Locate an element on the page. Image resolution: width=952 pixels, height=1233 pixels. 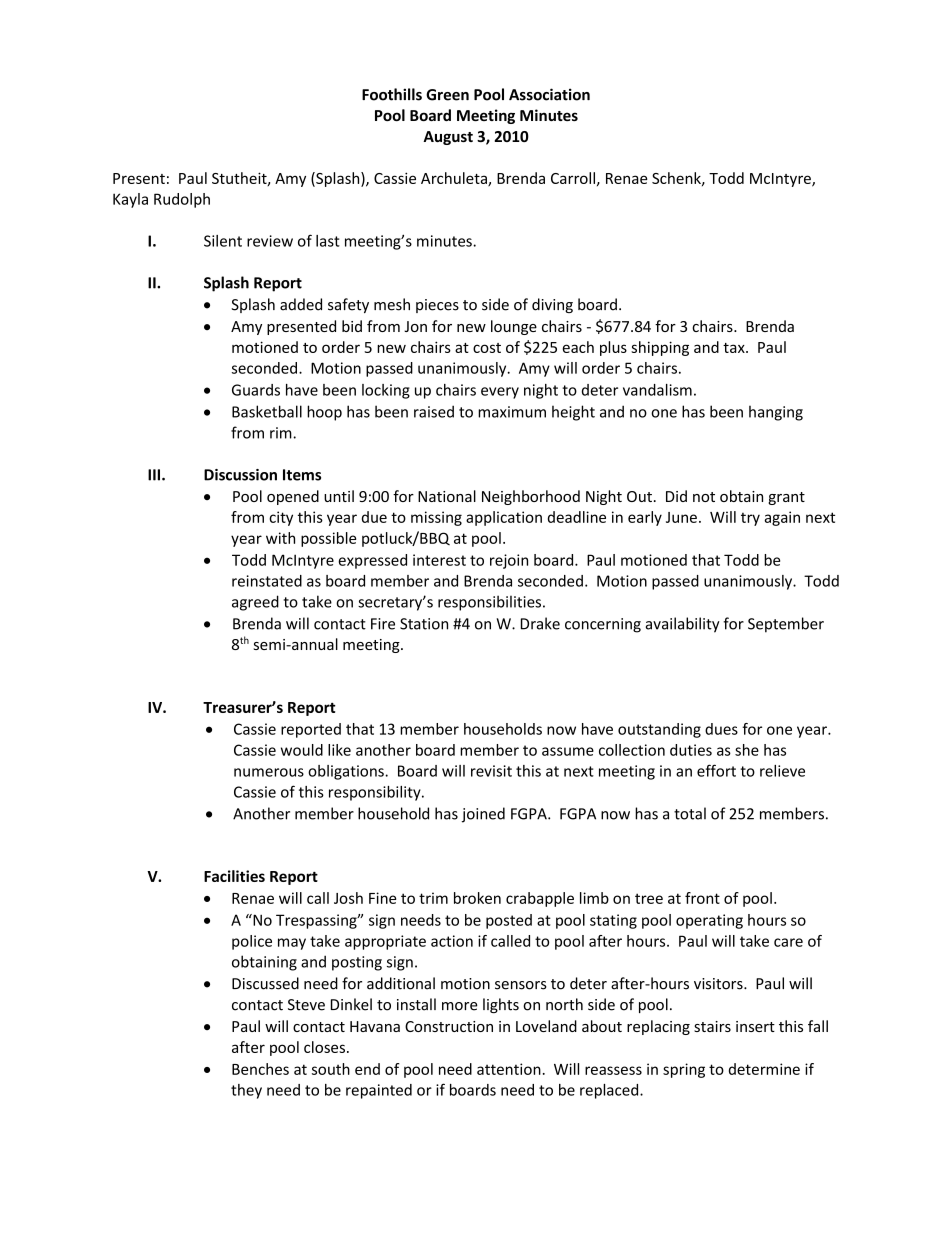
insert is located at coordinates (755, 1026).
